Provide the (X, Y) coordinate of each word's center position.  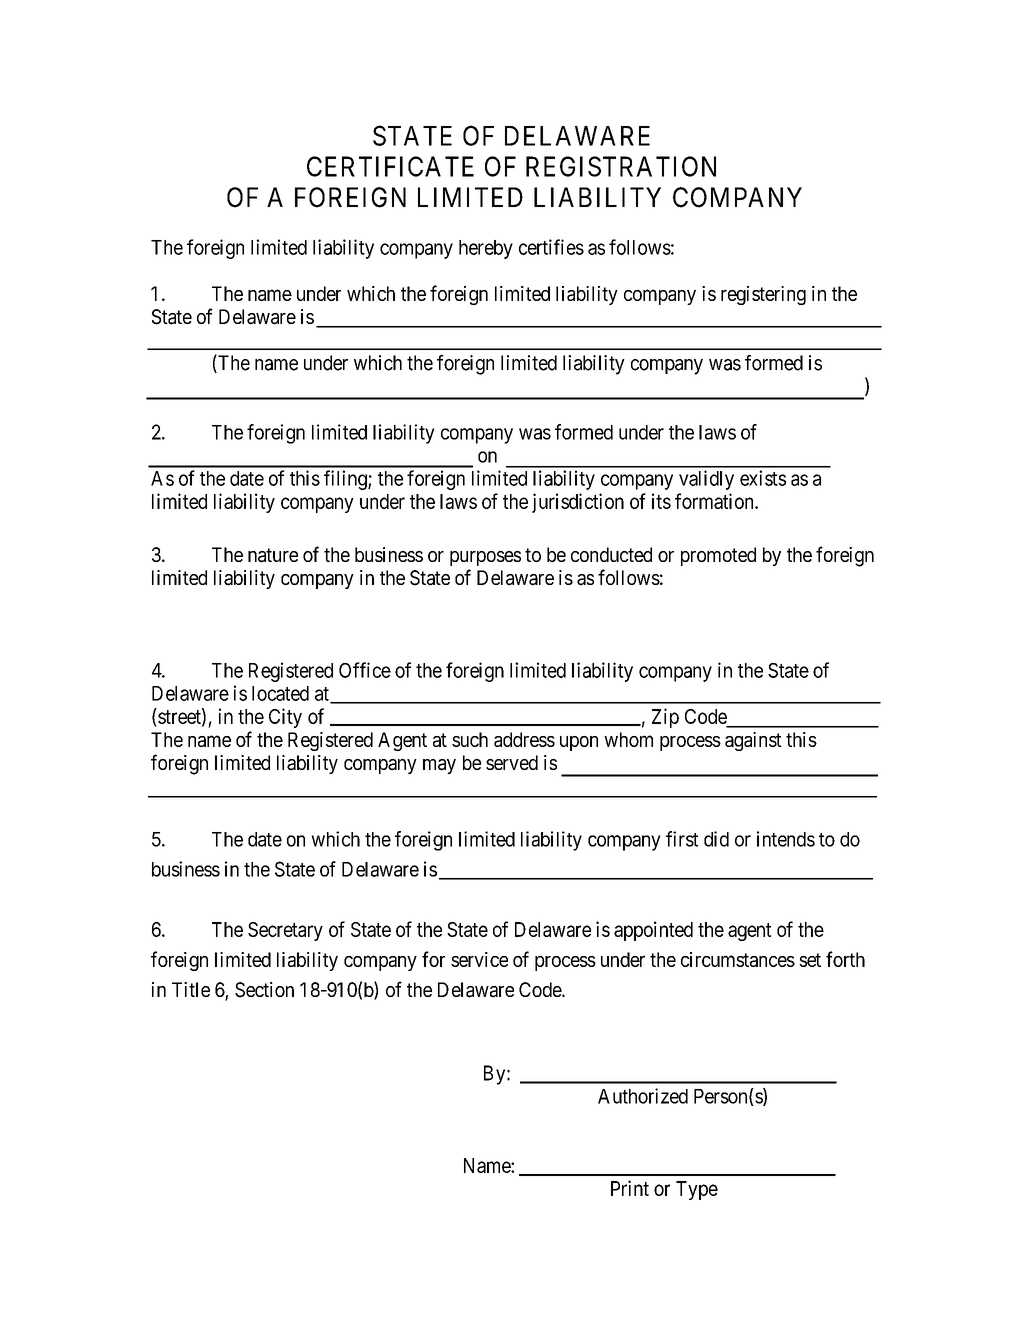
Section (264, 990)
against (753, 741)
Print (630, 1188)
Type (697, 1190)
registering (763, 295)
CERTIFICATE (390, 166)
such (470, 739)
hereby (486, 249)
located (280, 693)
